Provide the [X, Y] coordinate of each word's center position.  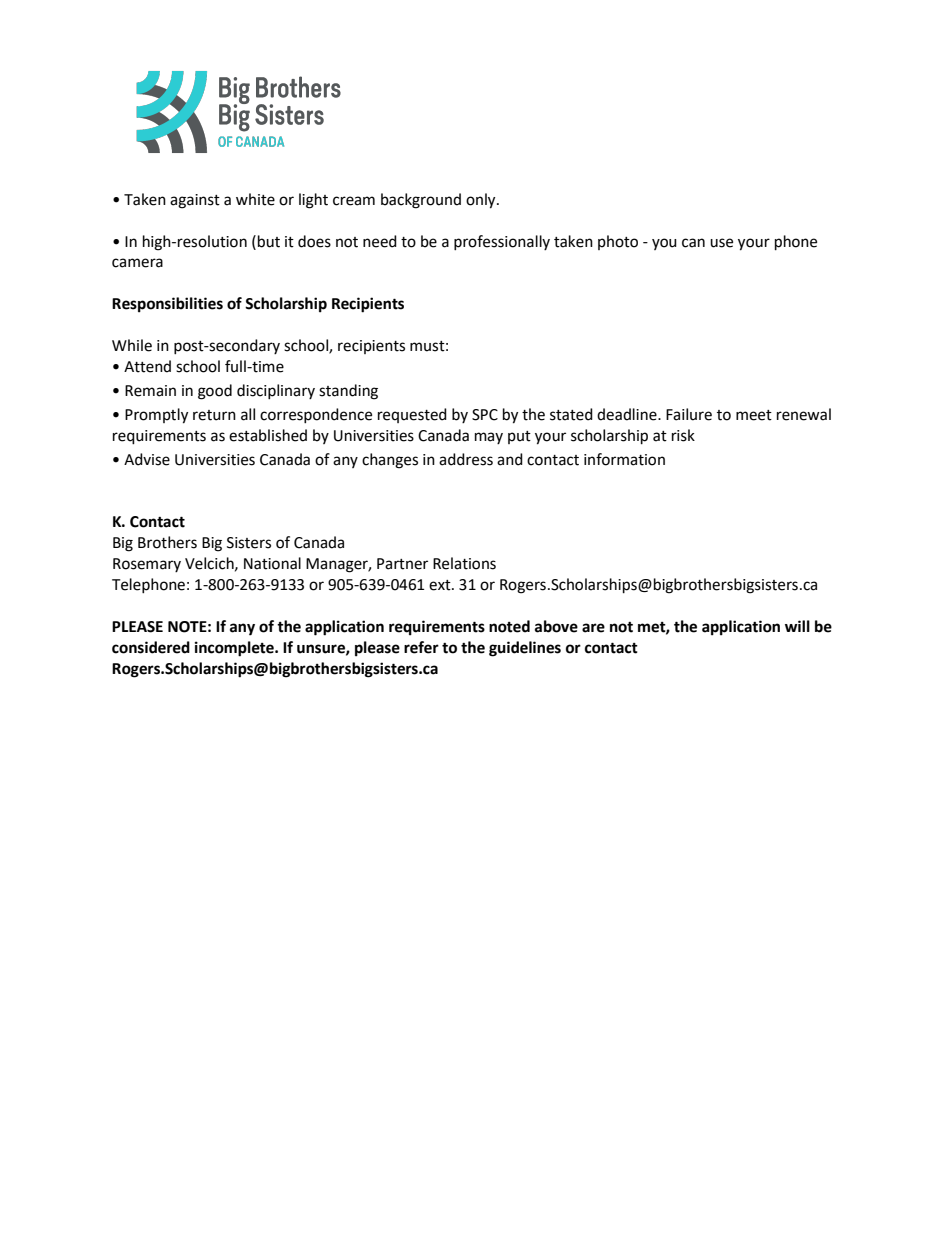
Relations [464, 563]
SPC [485, 415]
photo [618, 242]
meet [754, 415]
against [195, 201]
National [272, 563]
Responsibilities [167, 305]
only [482, 201]
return [214, 415]
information [624, 459]
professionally [502, 242]
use [721, 243]
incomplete [235, 649]
